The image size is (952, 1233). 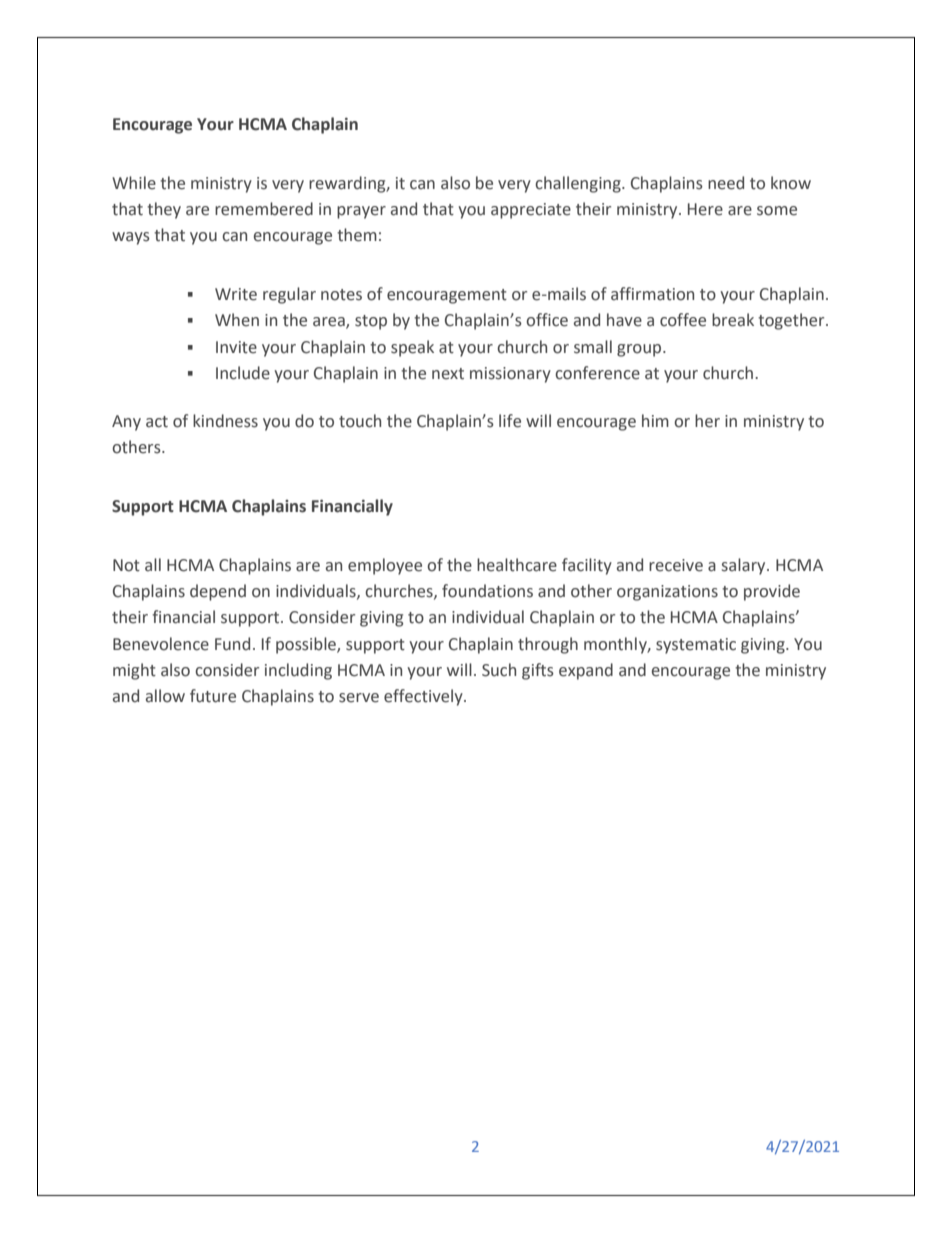 What do you see at coordinates (733, 320) in the screenshot?
I see `break` at bounding box center [733, 320].
